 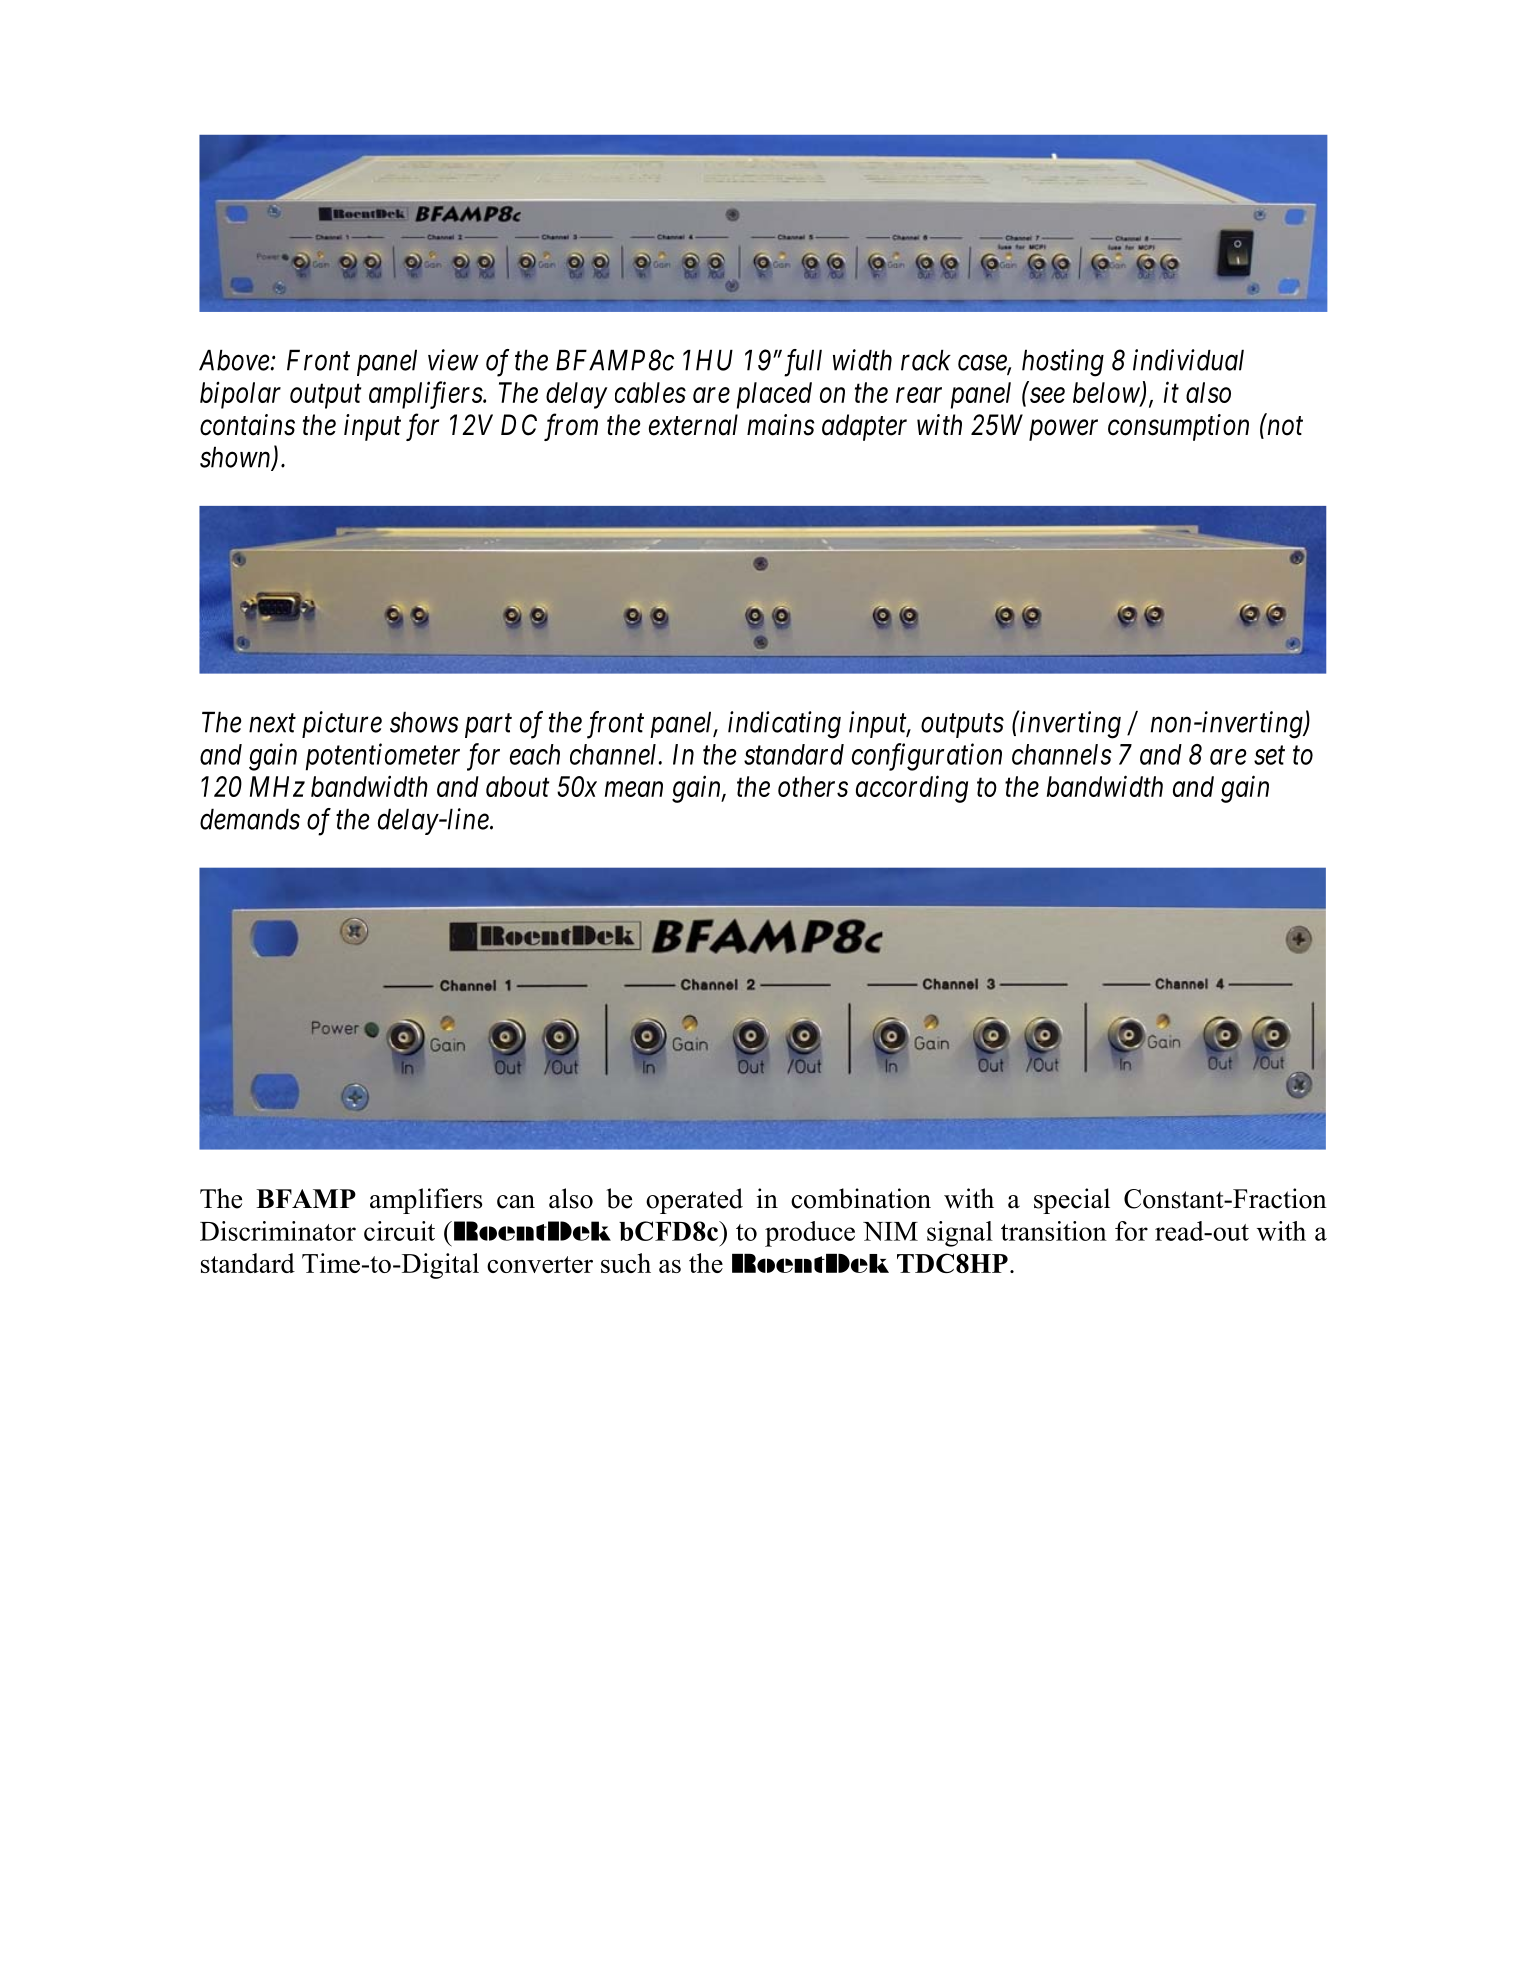 What do you see at coordinates (1269, 756) in the screenshot?
I see `set` at bounding box center [1269, 756].
